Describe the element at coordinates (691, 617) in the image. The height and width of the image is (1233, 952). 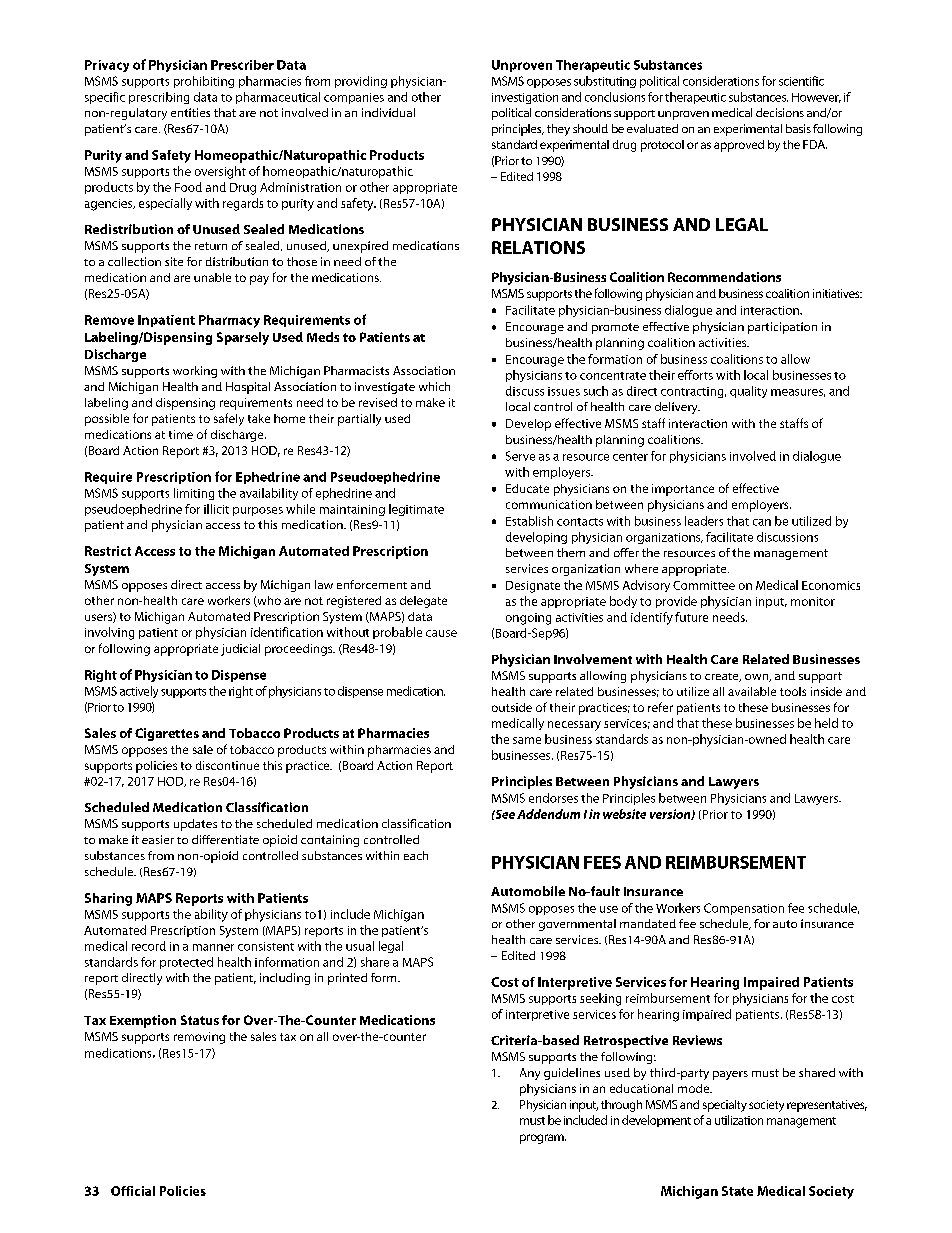
I see `future` at that location.
